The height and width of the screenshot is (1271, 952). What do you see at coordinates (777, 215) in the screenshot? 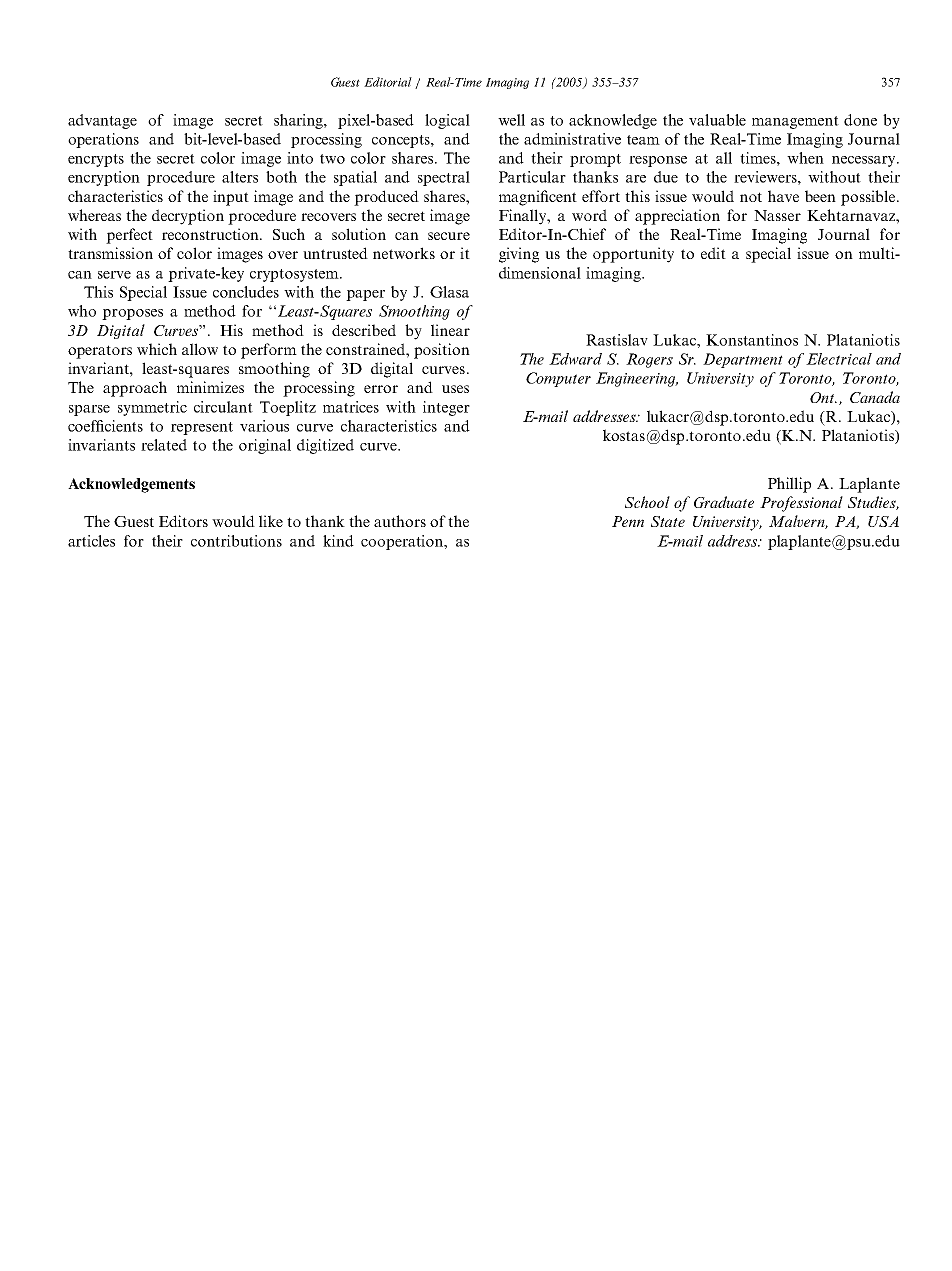
I see `Nasser` at bounding box center [777, 215].
